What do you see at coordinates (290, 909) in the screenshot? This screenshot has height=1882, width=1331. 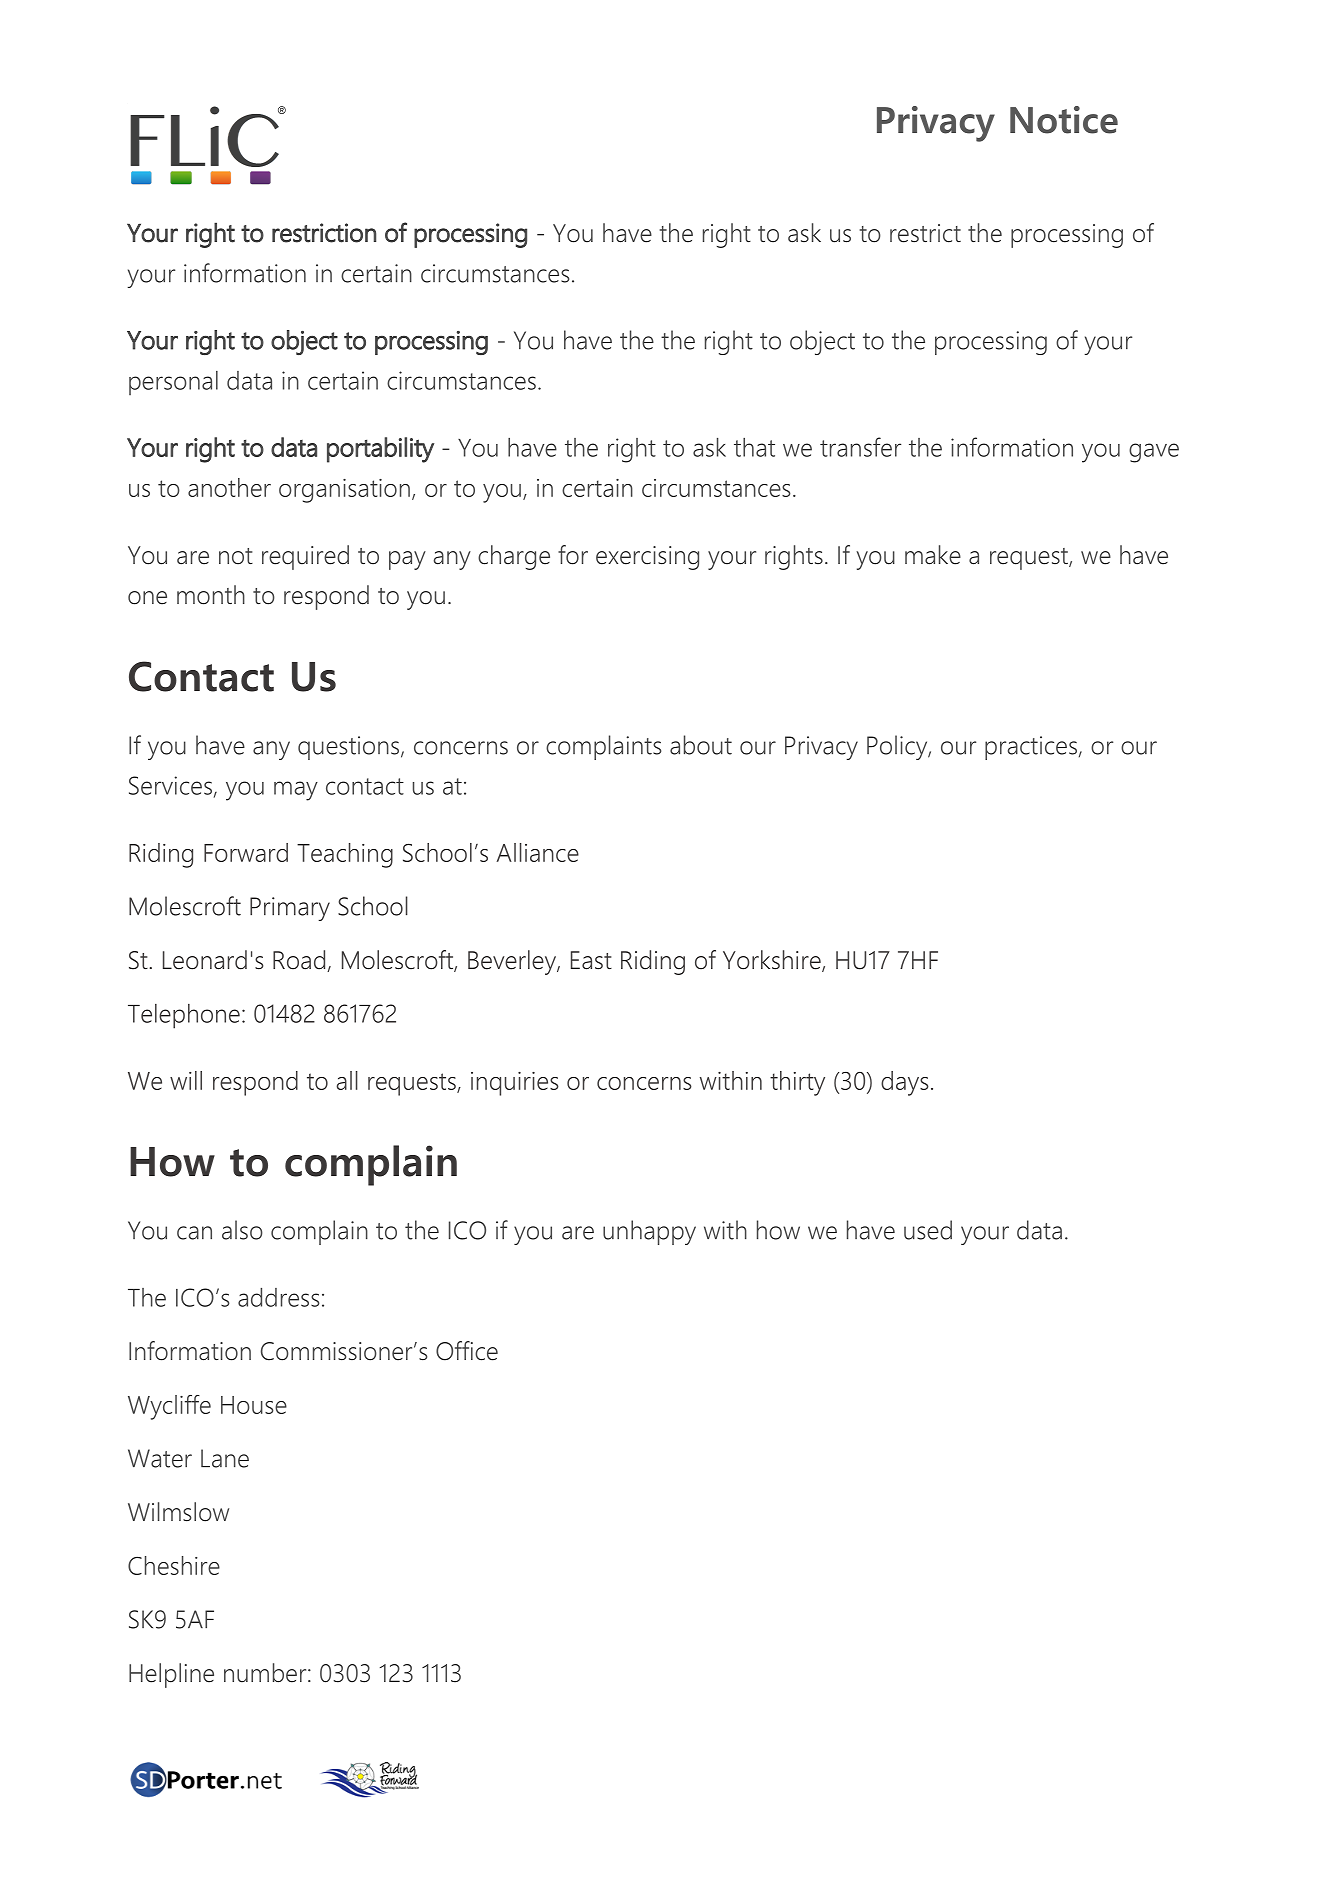 I see `Primary` at bounding box center [290, 909].
